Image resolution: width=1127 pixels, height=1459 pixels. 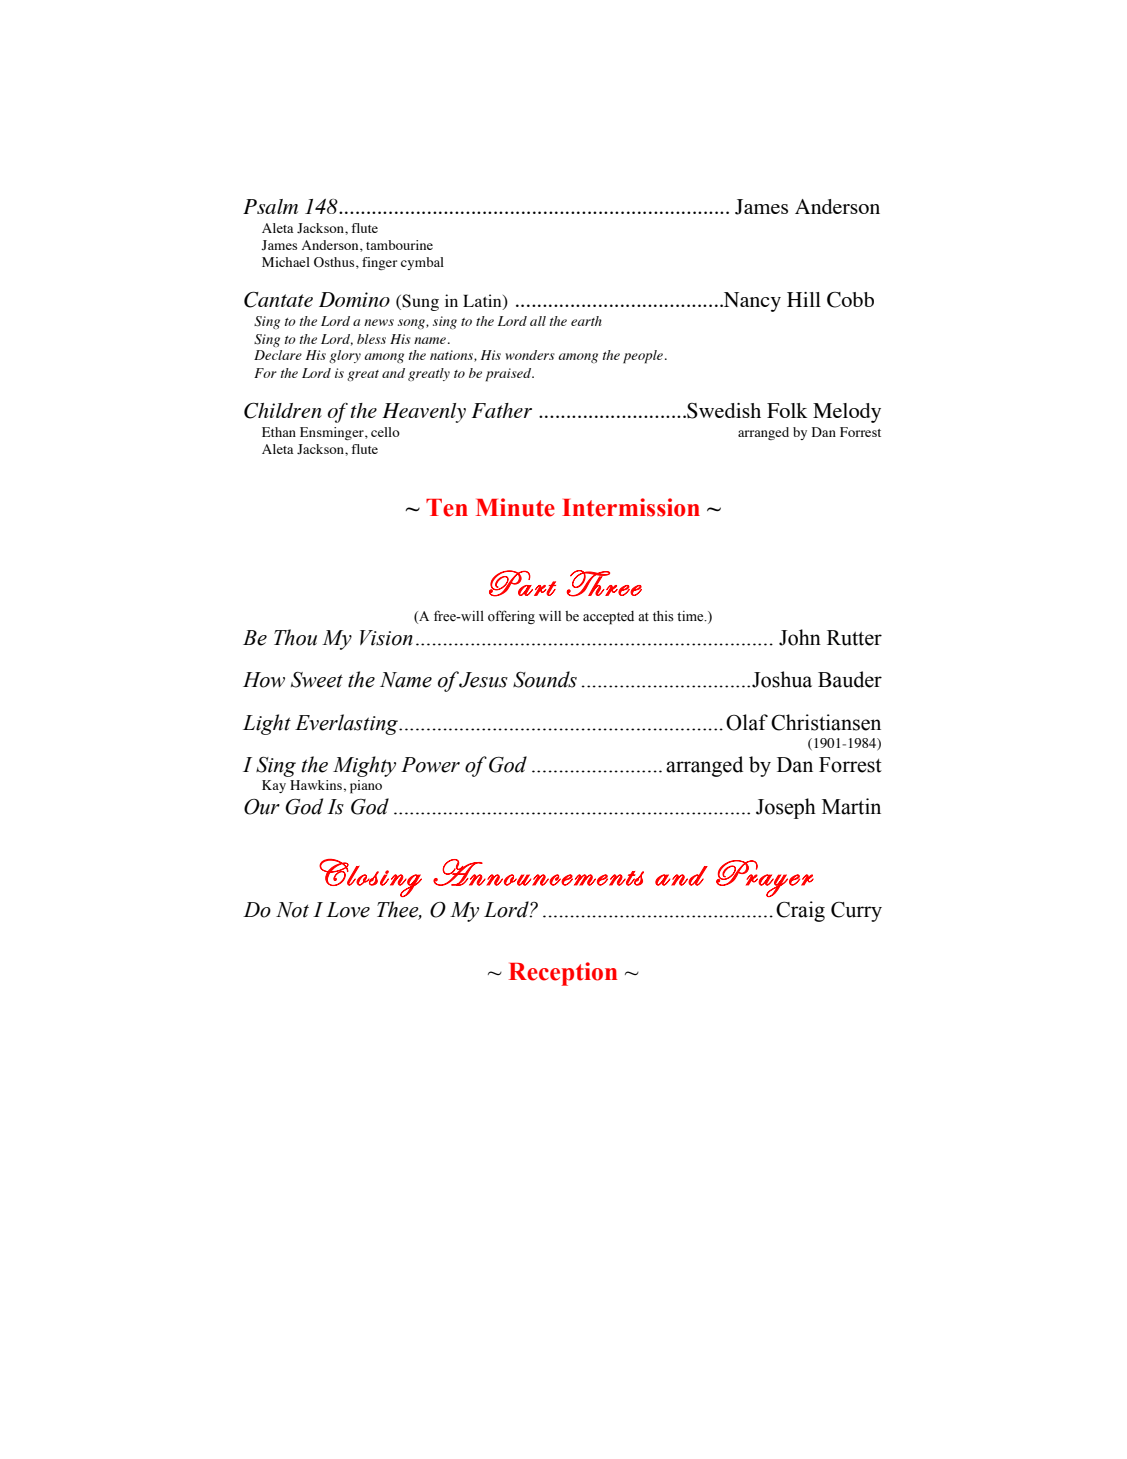 I want to click on John, so click(x=800, y=637).
